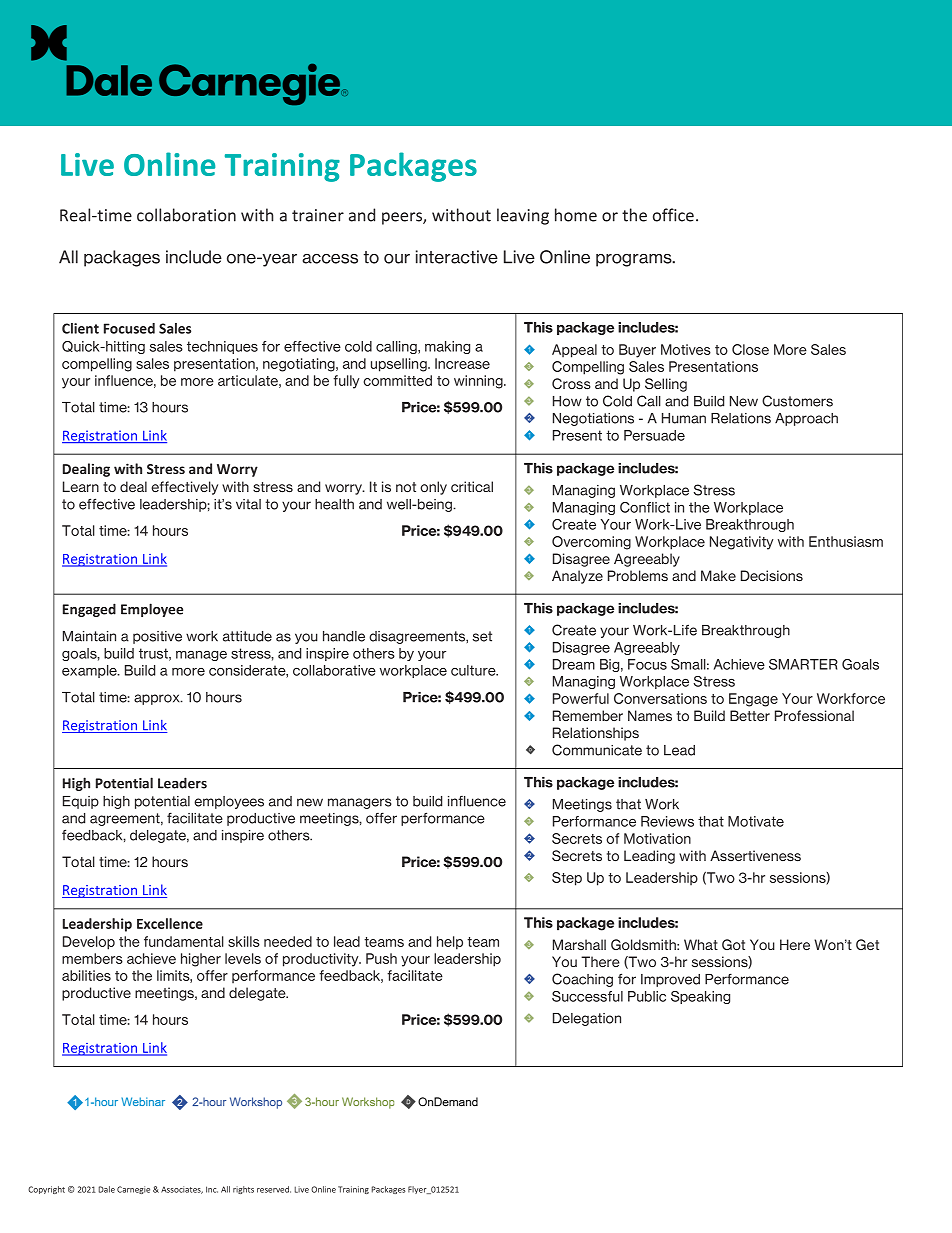  Describe the element at coordinates (701, 944) in the screenshot. I see `What` at that location.
